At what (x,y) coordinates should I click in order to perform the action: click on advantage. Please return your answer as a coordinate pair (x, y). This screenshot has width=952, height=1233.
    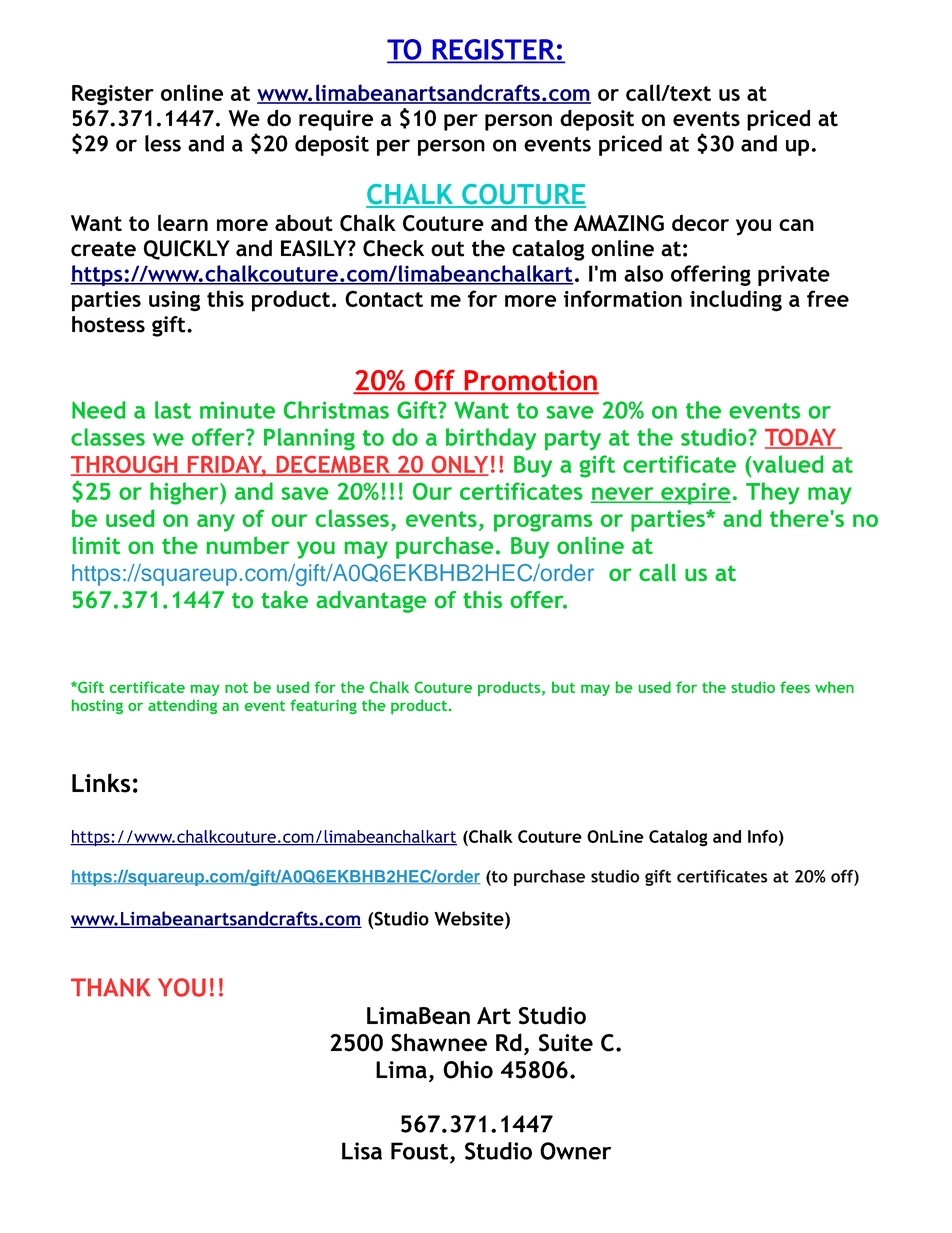
    Looking at the image, I should click on (371, 602).
